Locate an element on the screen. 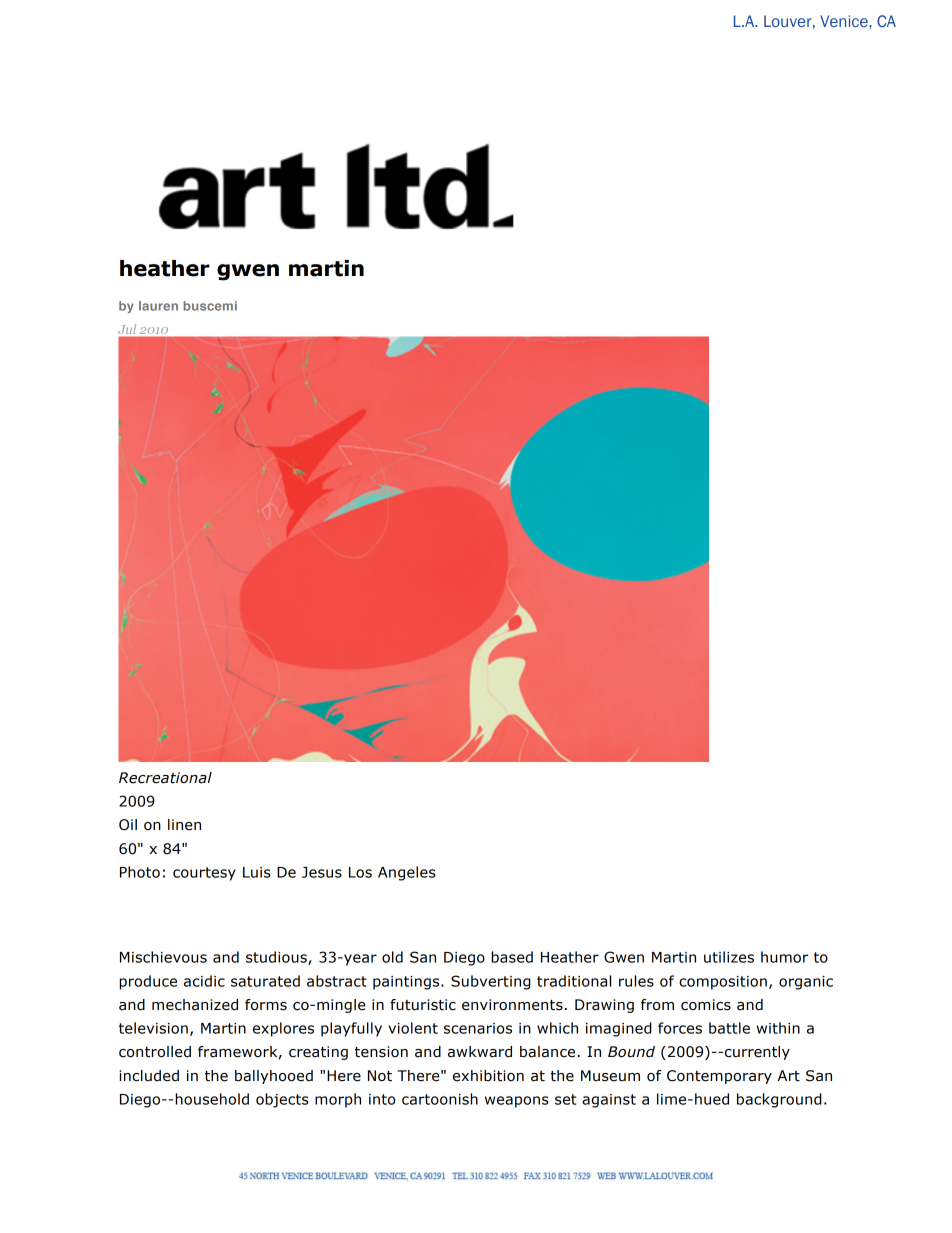 The height and width of the screenshot is (1233, 952). Venice is located at coordinates (845, 21).
